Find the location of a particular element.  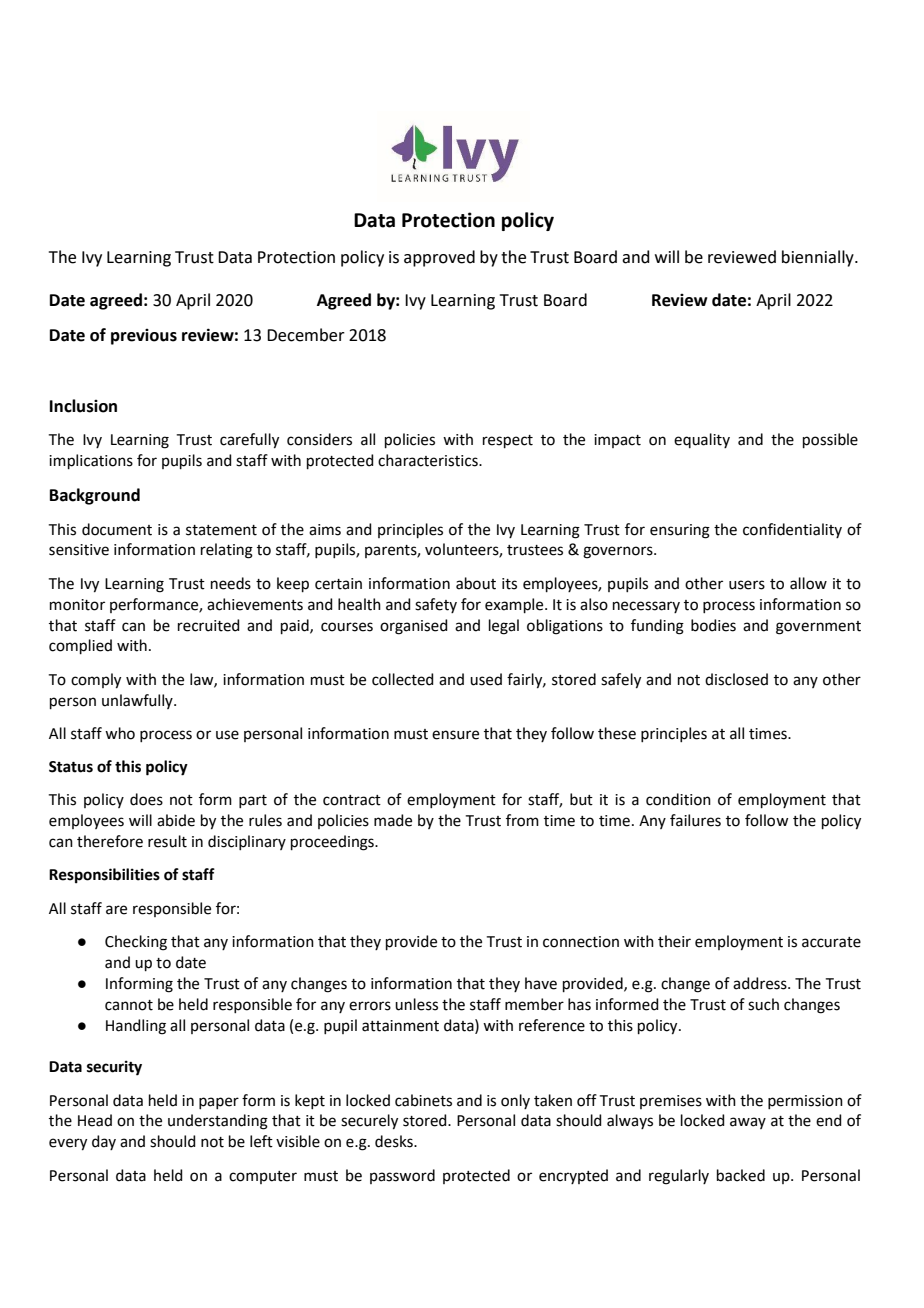

result is located at coordinates (167, 841).
